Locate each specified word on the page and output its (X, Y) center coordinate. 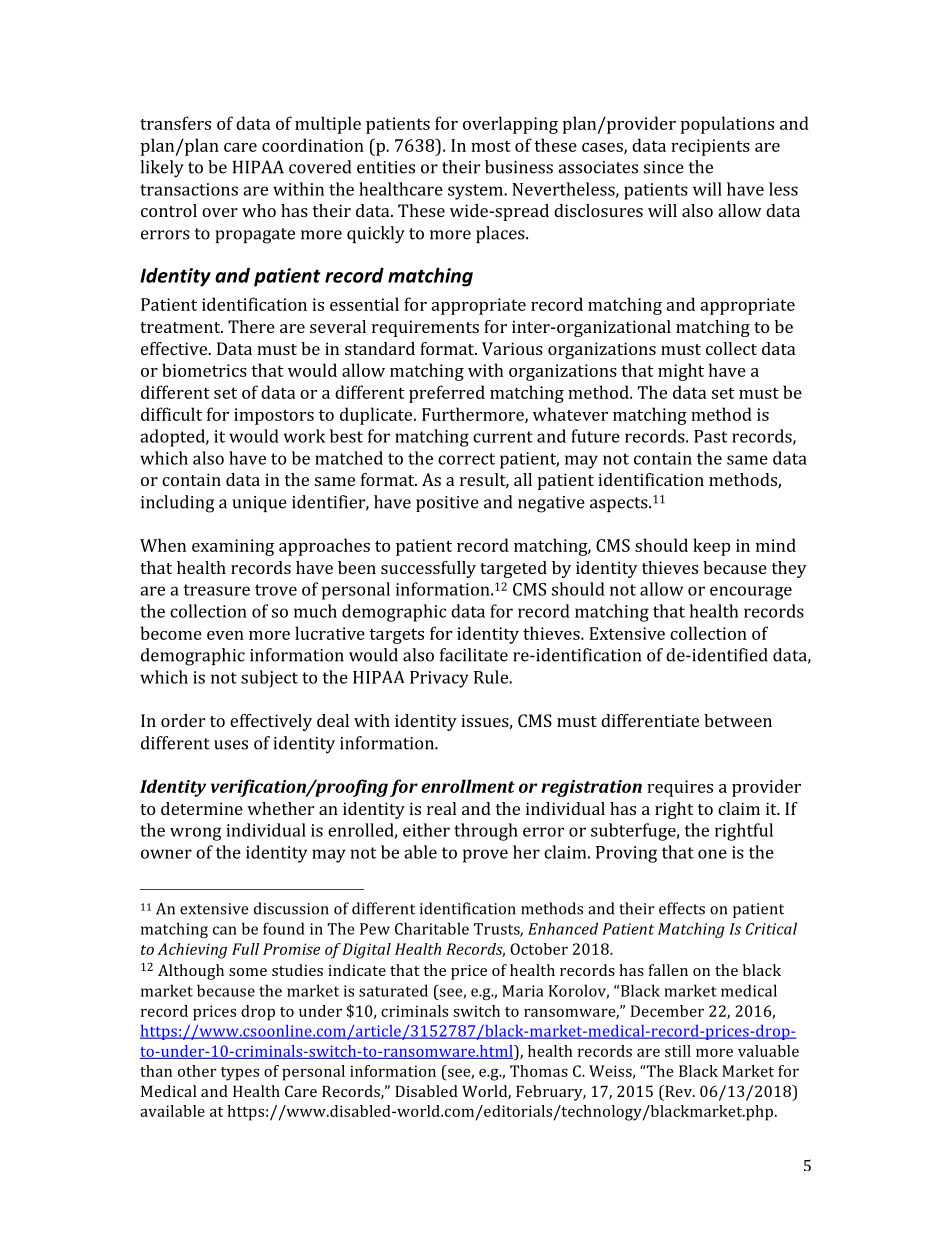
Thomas (539, 1071)
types (240, 1074)
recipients (710, 147)
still (678, 1051)
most (491, 146)
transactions (189, 189)
